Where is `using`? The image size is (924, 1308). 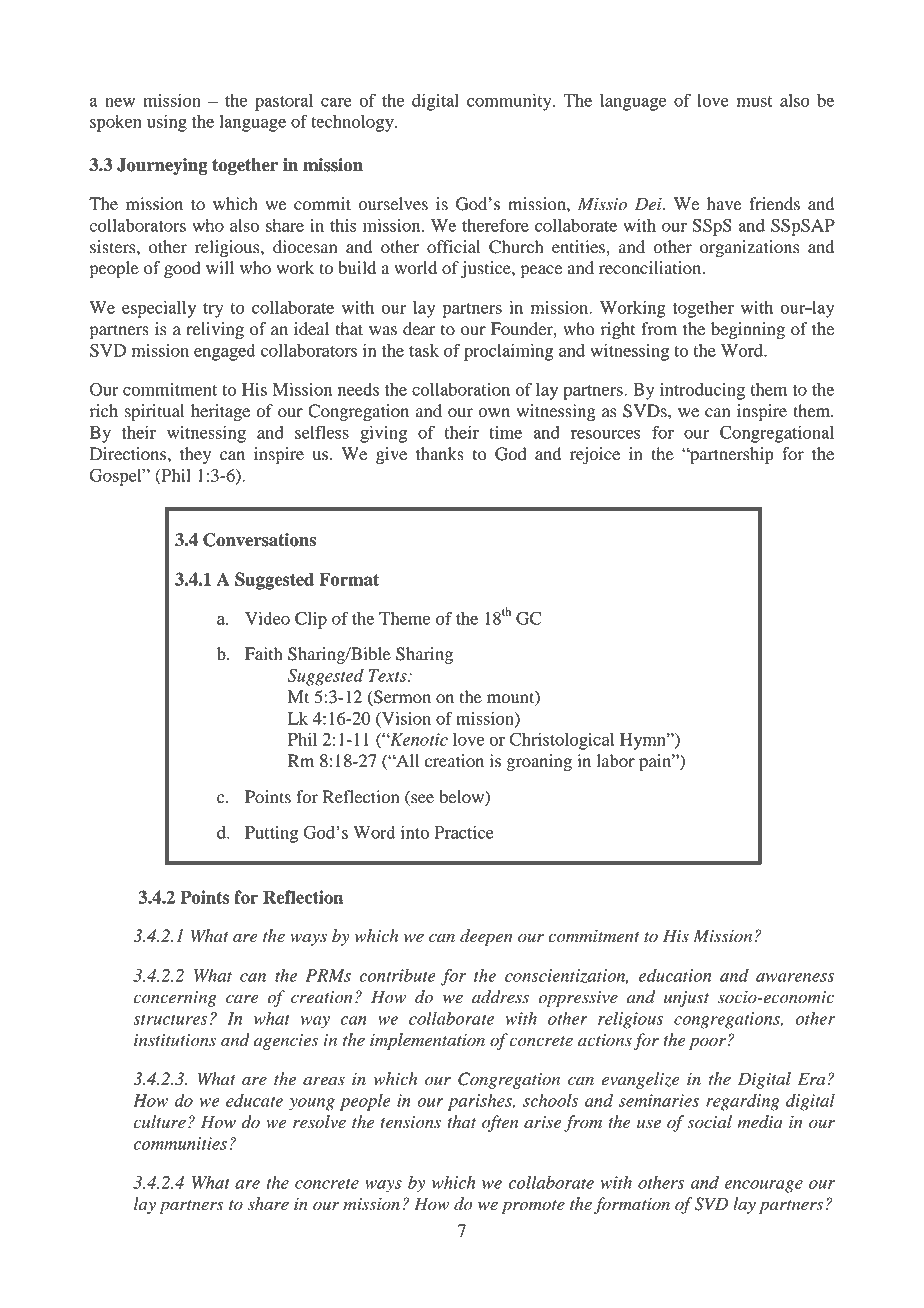
using is located at coordinates (167, 123).
